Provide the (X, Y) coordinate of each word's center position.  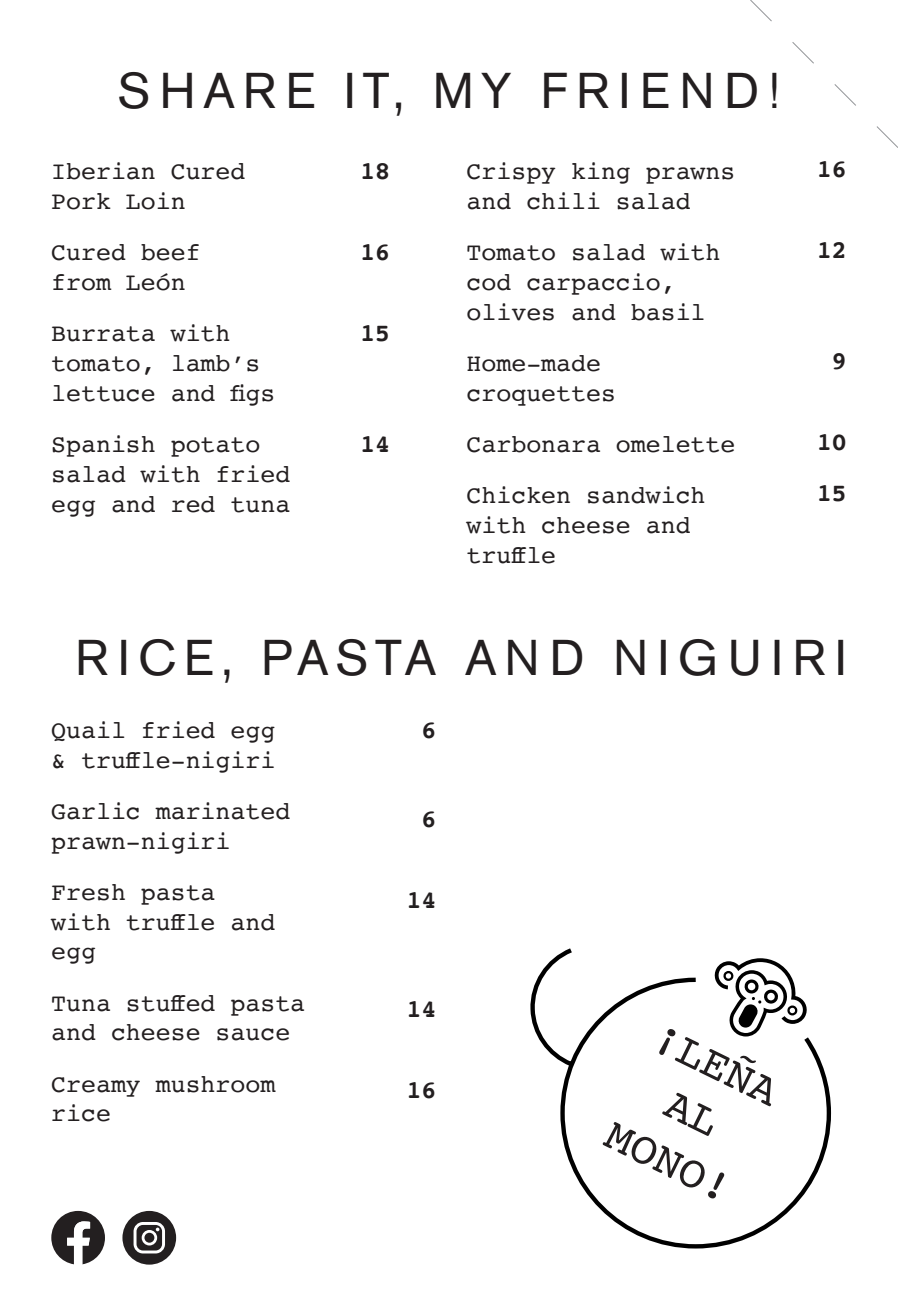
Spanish (103, 446)
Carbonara (533, 444)
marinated (222, 811)
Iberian (104, 171)
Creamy (96, 1087)
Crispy (511, 173)
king (601, 173)
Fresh (88, 892)
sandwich (646, 495)
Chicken (518, 495)
